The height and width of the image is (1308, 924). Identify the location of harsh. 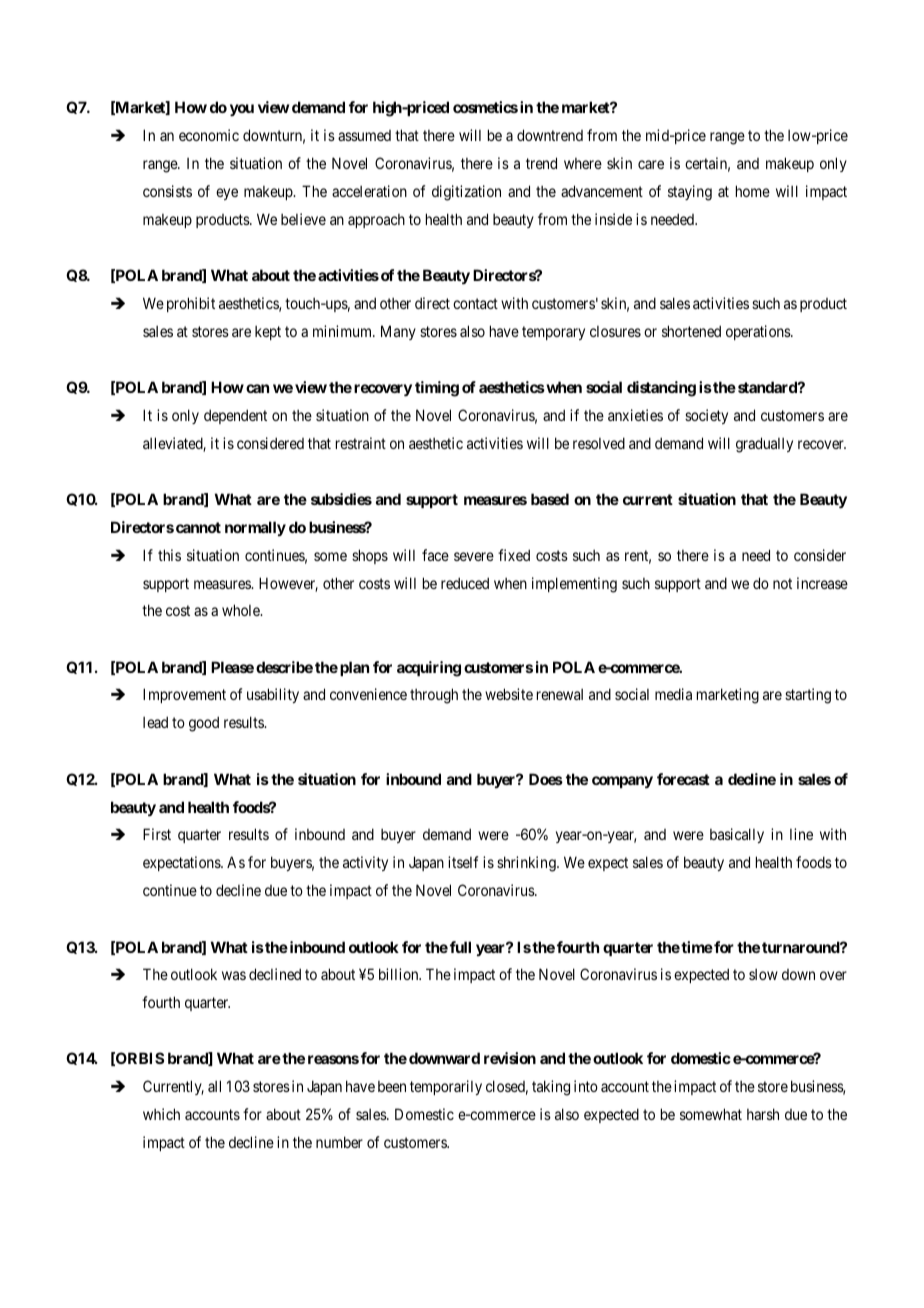
(763, 1114).
